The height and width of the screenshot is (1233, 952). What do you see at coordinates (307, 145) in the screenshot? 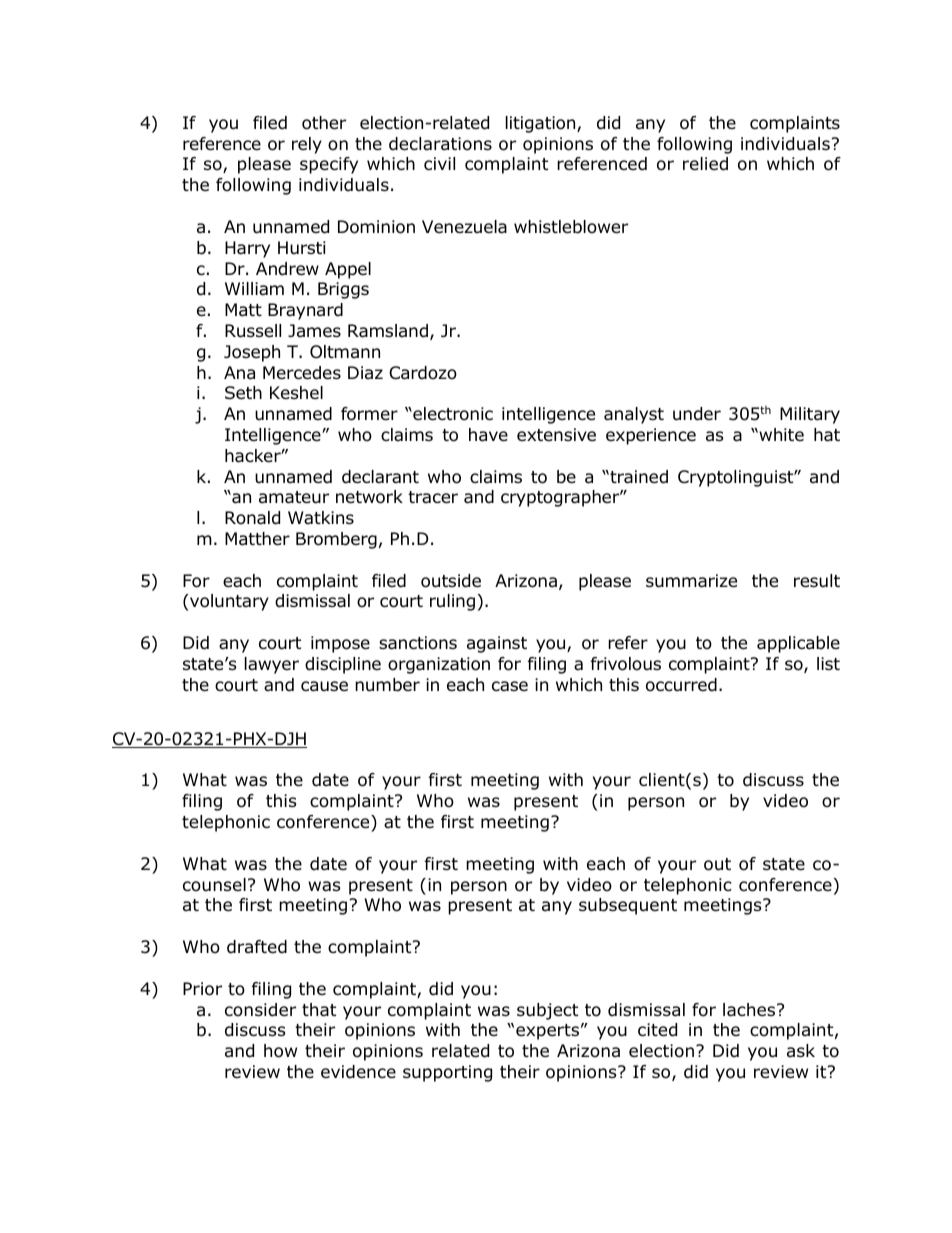
I see `rely` at bounding box center [307, 145].
